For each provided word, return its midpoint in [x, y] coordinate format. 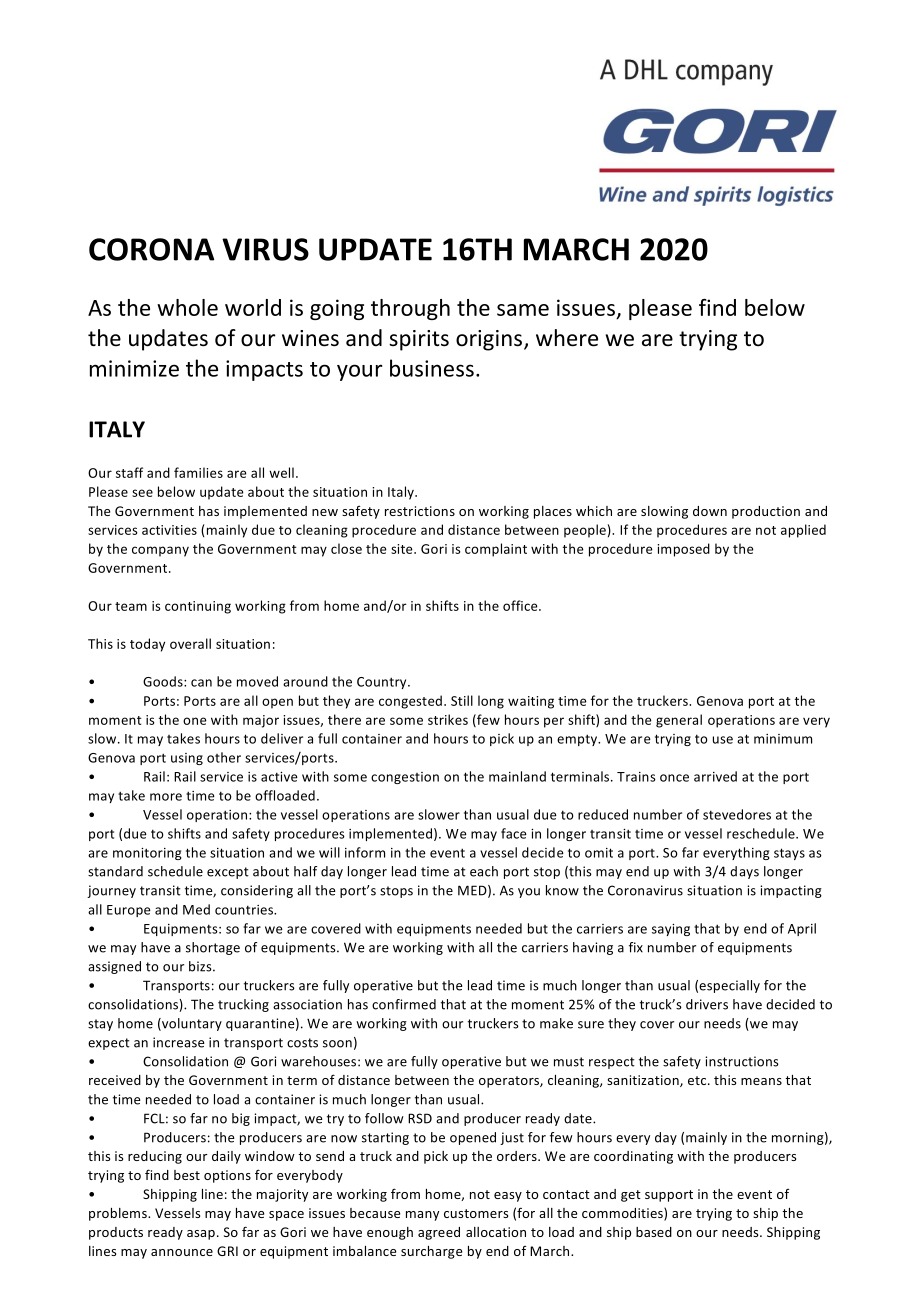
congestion [405, 778]
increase [178, 1042]
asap [201, 1235]
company [160, 551]
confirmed [404, 1004]
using [187, 759]
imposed [683, 550]
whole [187, 307]
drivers [707, 1004]
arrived [715, 776]
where [567, 338]
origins [490, 340]
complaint [496, 550]
